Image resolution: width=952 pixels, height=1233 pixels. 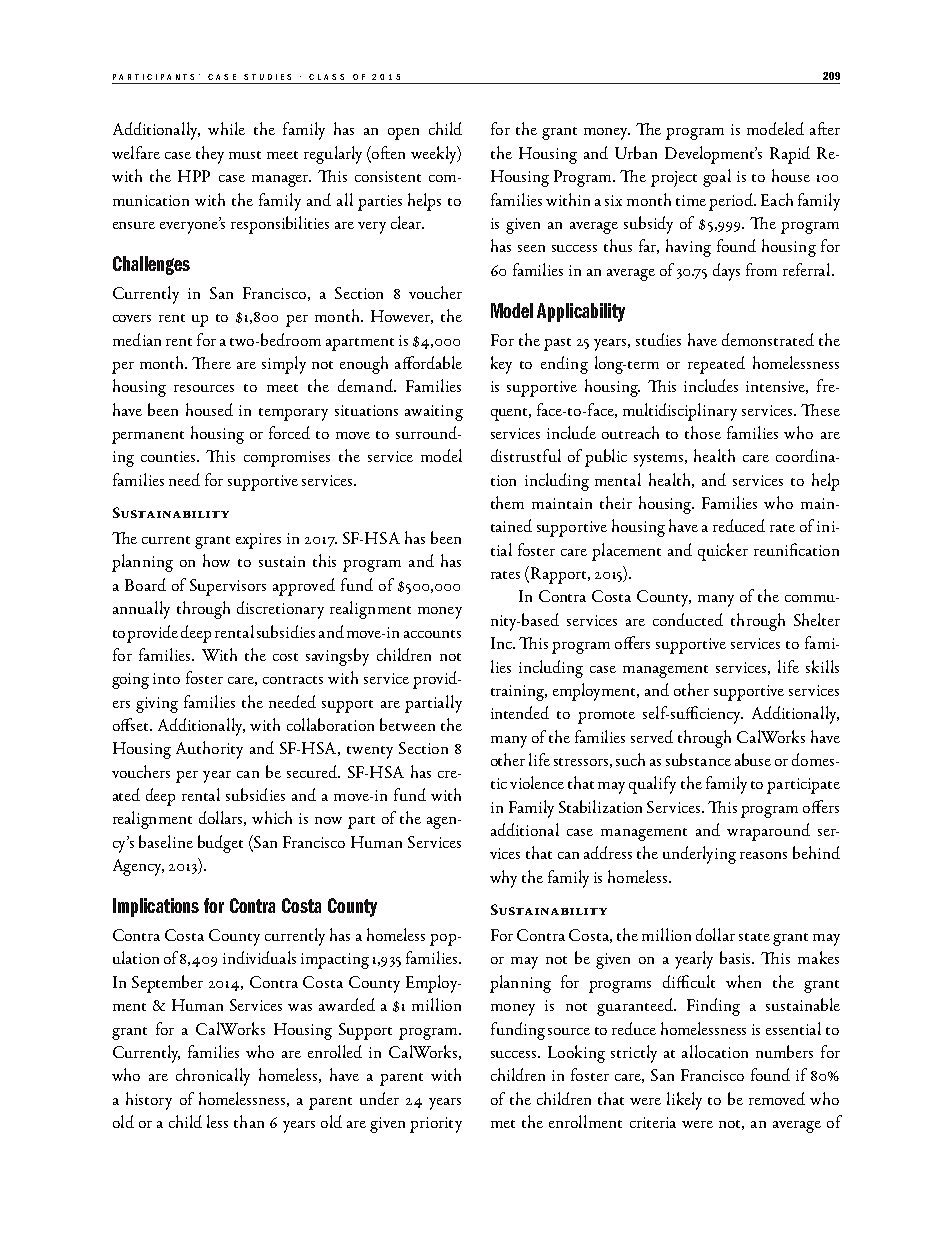 I want to click on awaiting, so click(x=434, y=413).
